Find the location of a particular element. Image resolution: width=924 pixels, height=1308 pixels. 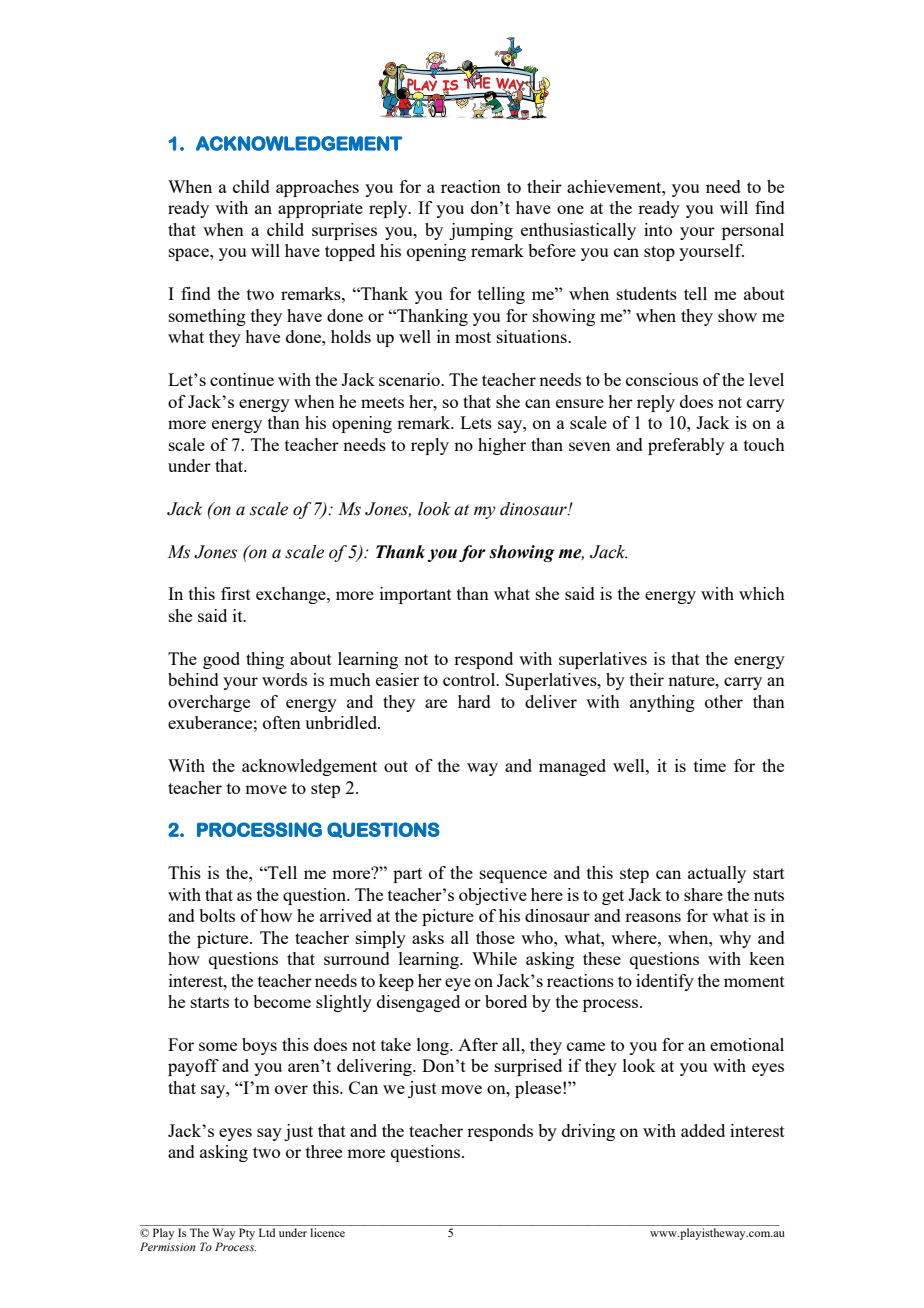

bolts is located at coordinates (217, 915).
